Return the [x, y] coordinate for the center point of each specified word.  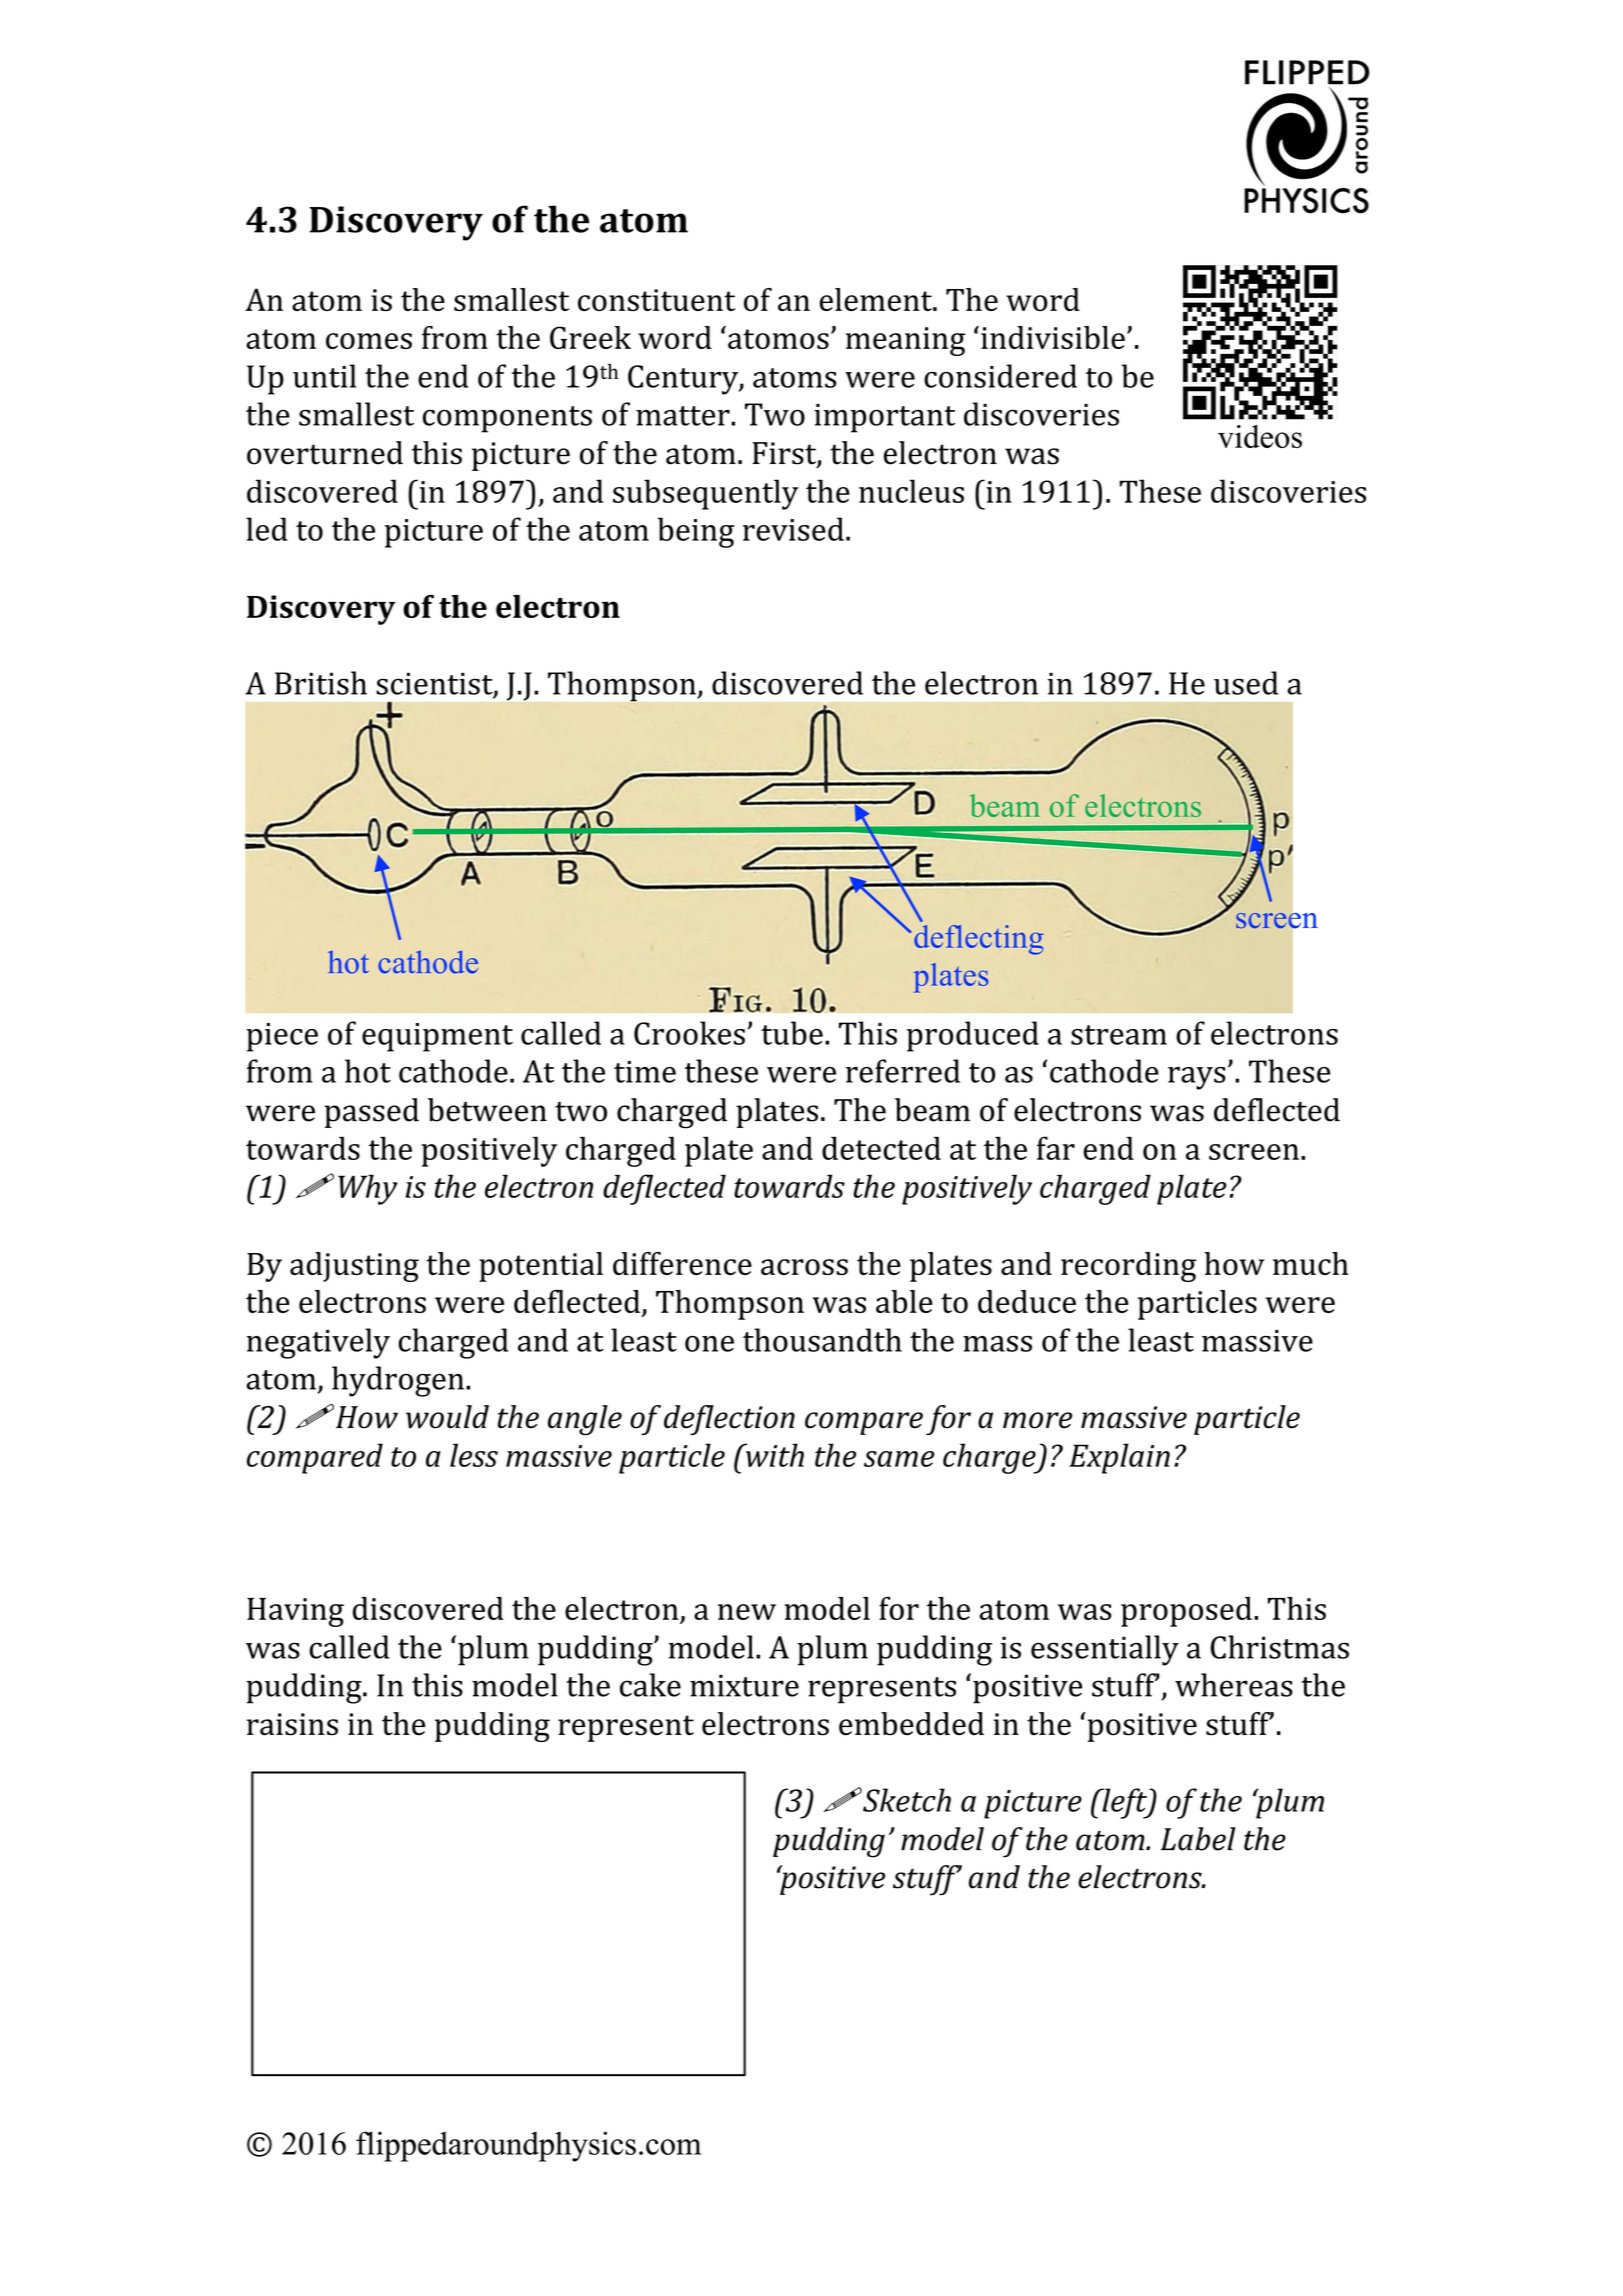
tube [792, 1033]
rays [1197, 1078]
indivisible [1053, 337]
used [1246, 683]
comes [369, 341]
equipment [437, 1037]
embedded [911, 1724]
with [773, 1455]
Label [1198, 1839]
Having [295, 1612]
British [321, 683]
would [447, 1417]
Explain [1119, 1458]
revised [793, 529]
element [877, 299]
